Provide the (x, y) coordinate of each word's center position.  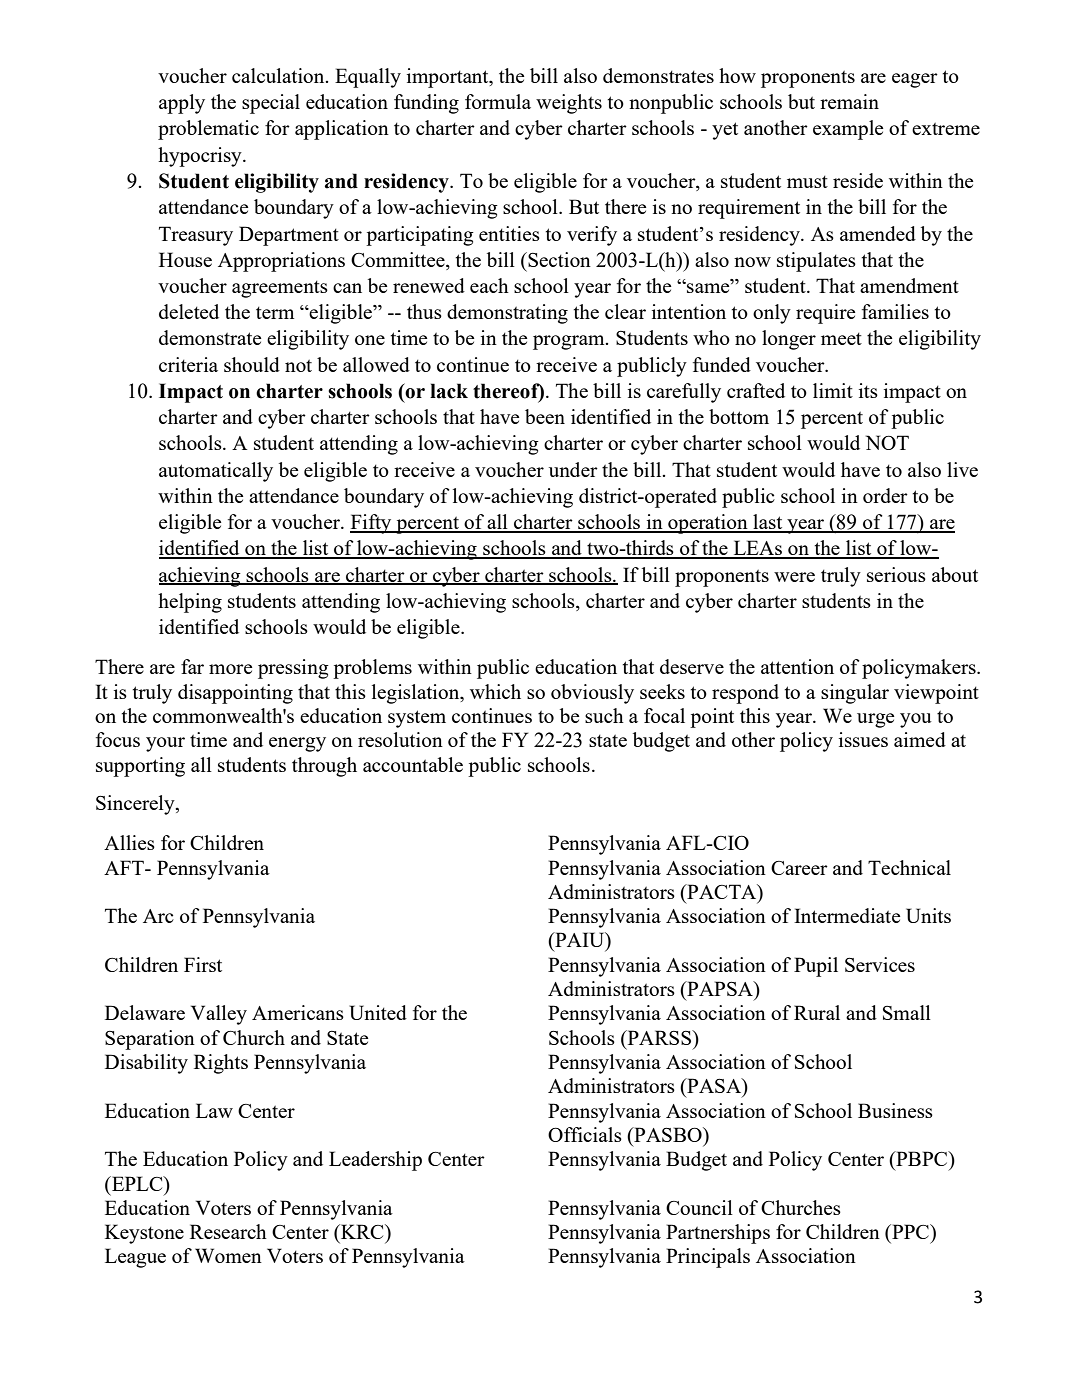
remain (849, 101)
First (203, 964)
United (378, 1012)
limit (833, 390)
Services (880, 964)
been (545, 416)
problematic (208, 130)
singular (855, 694)
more (230, 669)
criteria (188, 364)
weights (569, 104)
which (495, 691)
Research (228, 1231)
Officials (585, 1134)
